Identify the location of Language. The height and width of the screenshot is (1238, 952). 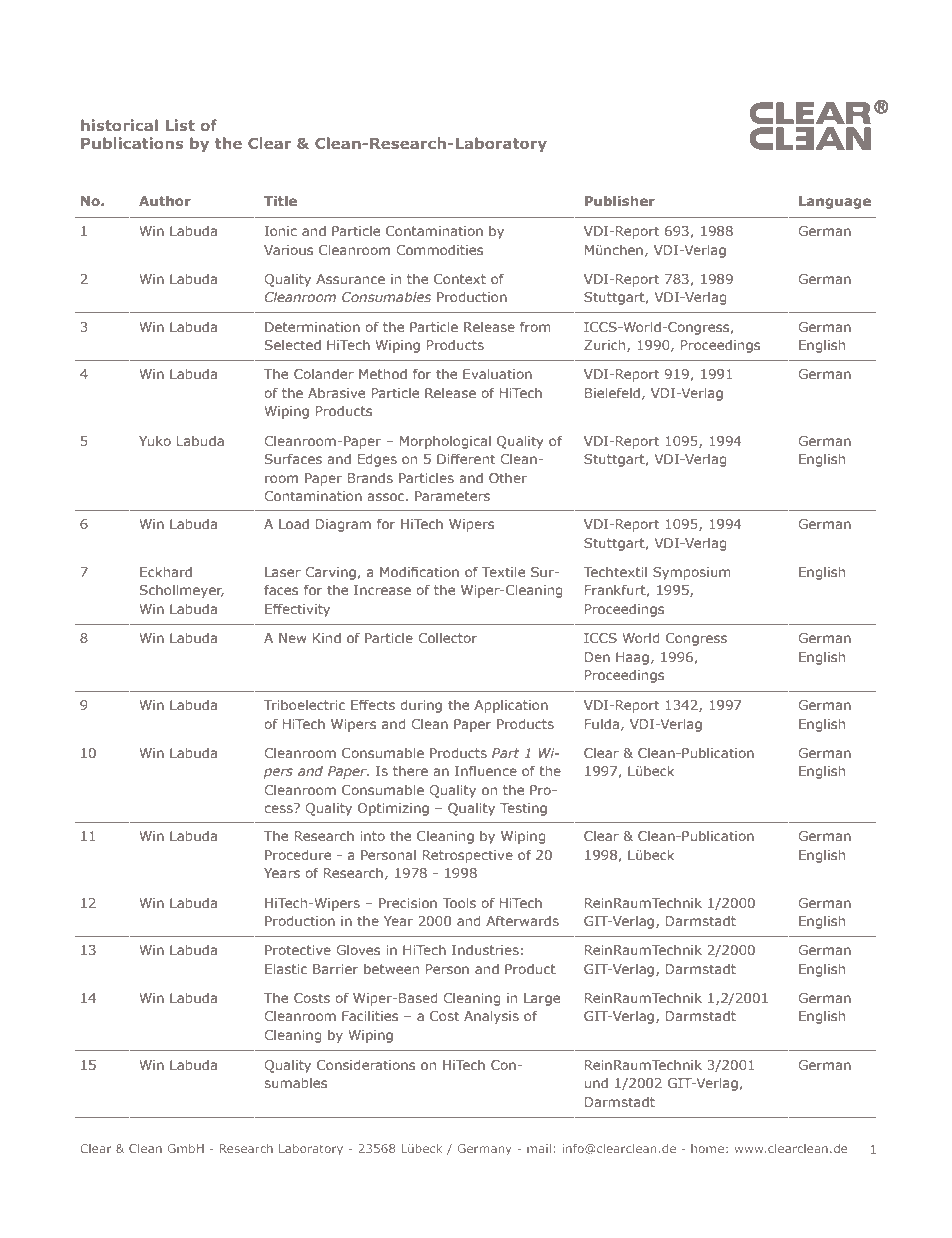
(835, 202).
